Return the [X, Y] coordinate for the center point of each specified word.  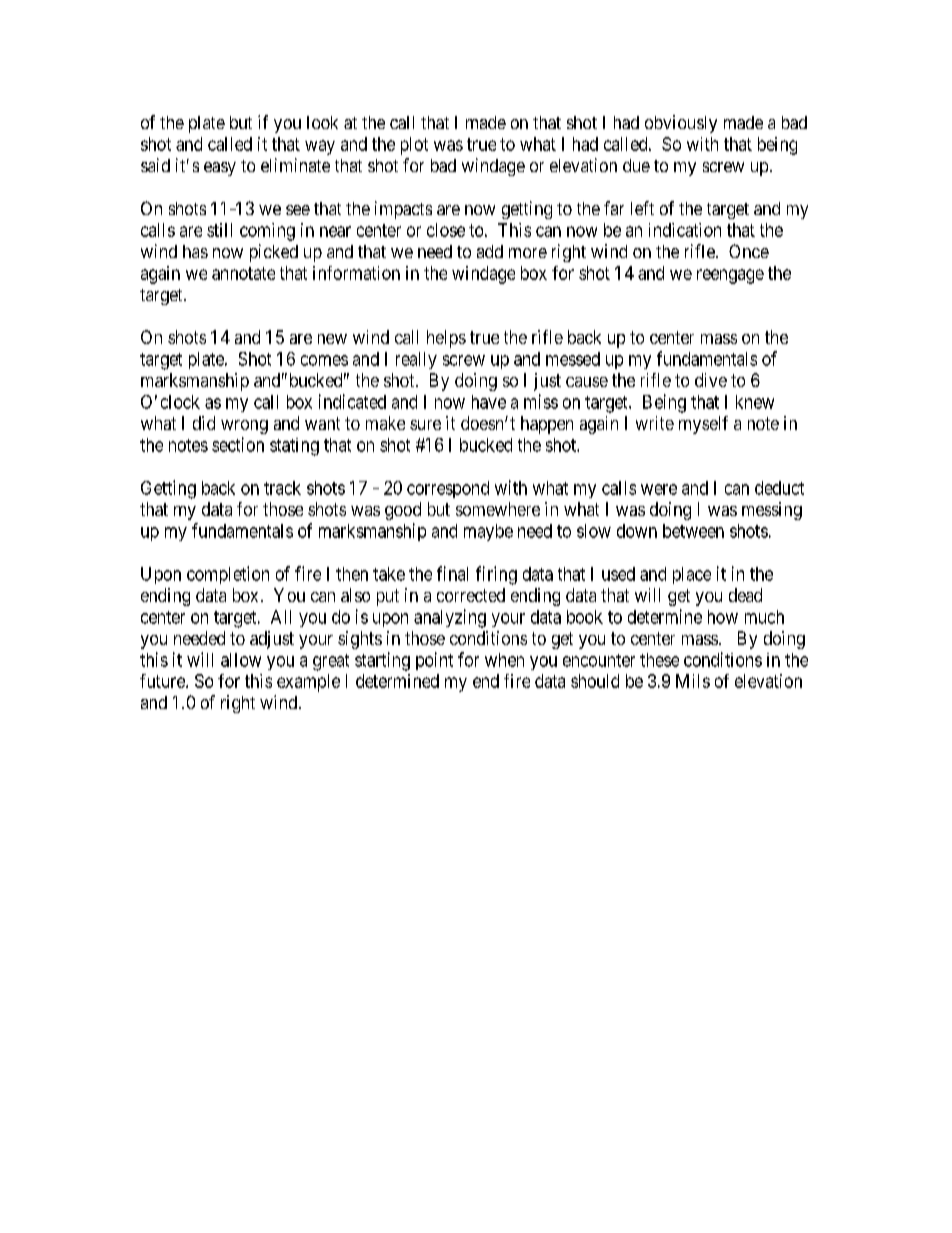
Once [749, 251]
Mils [693, 681]
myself [703, 425]
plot [414, 146]
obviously [681, 124]
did [204, 423]
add [490, 251]
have [489, 402]
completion [228, 575]
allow [241, 660]
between [693, 531]
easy [220, 169]
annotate [243, 273]
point [434, 661]
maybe [488, 532]
